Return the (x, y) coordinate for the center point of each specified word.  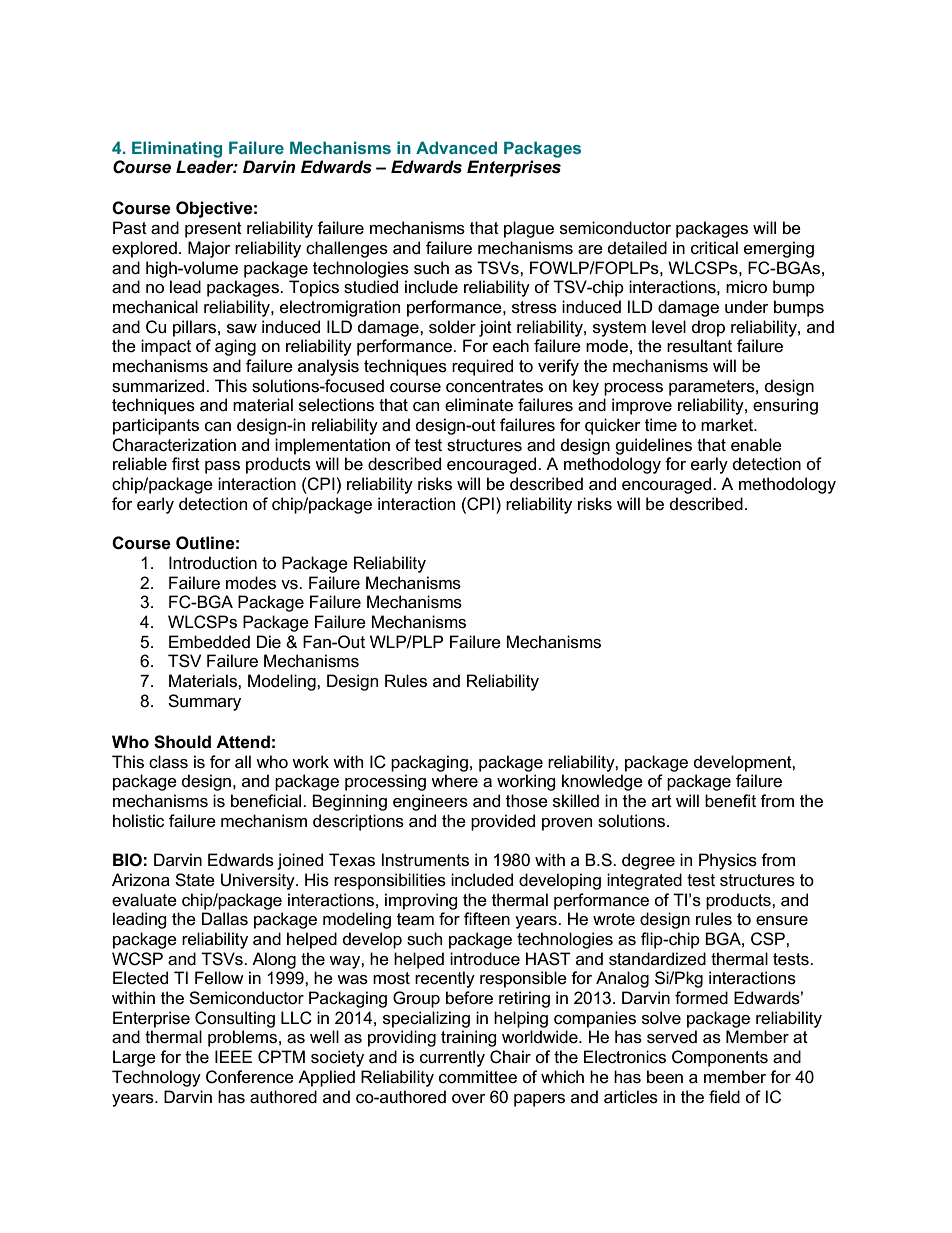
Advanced (456, 147)
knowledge (602, 782)
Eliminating (177, 149)
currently (452, 1058)
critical (714, 248)
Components (720, 1058)
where (454, 781)
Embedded (209, 642)
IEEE (233, 1056)
